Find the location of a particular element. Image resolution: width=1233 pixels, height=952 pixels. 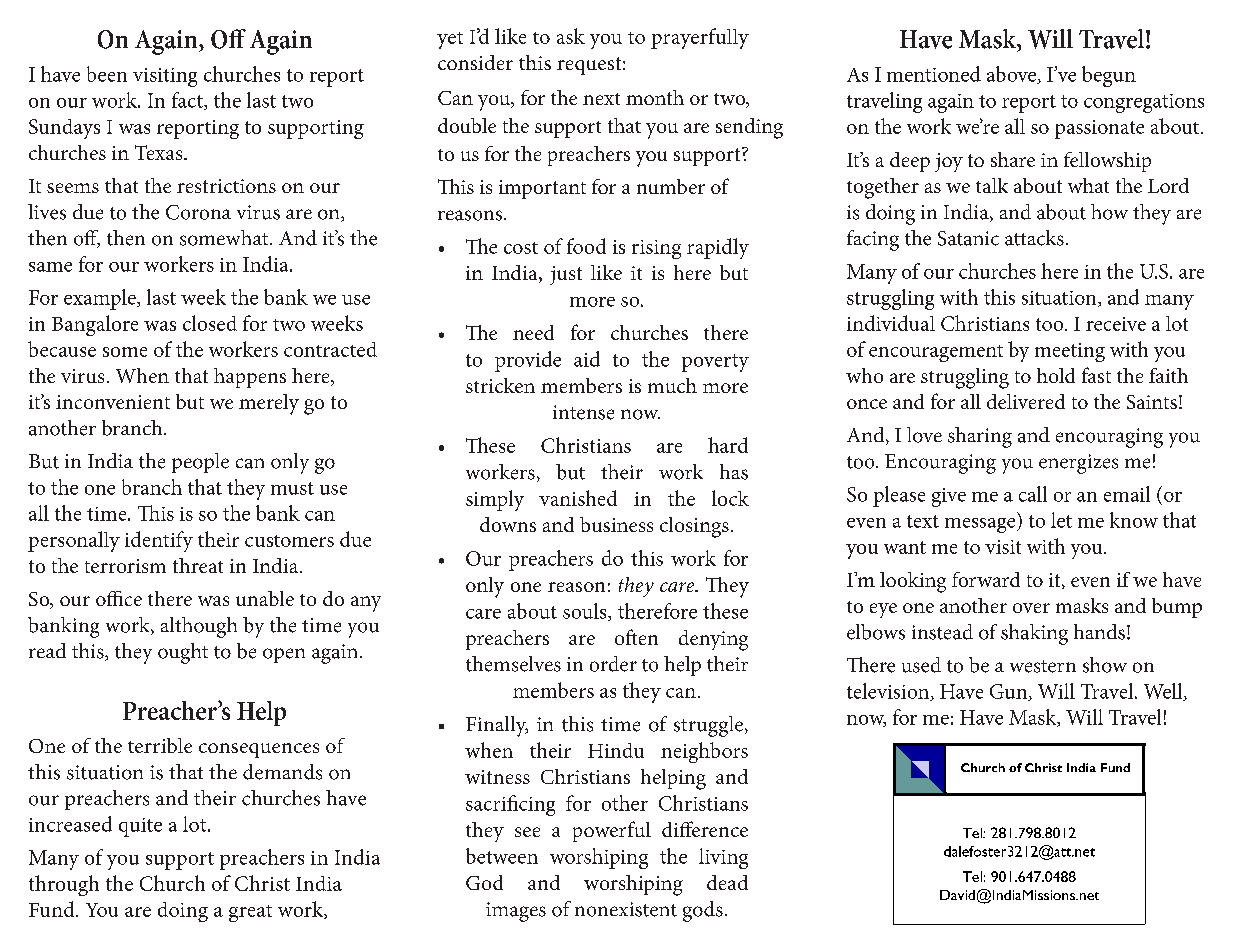

ought is located at coordinates (183, 653).
